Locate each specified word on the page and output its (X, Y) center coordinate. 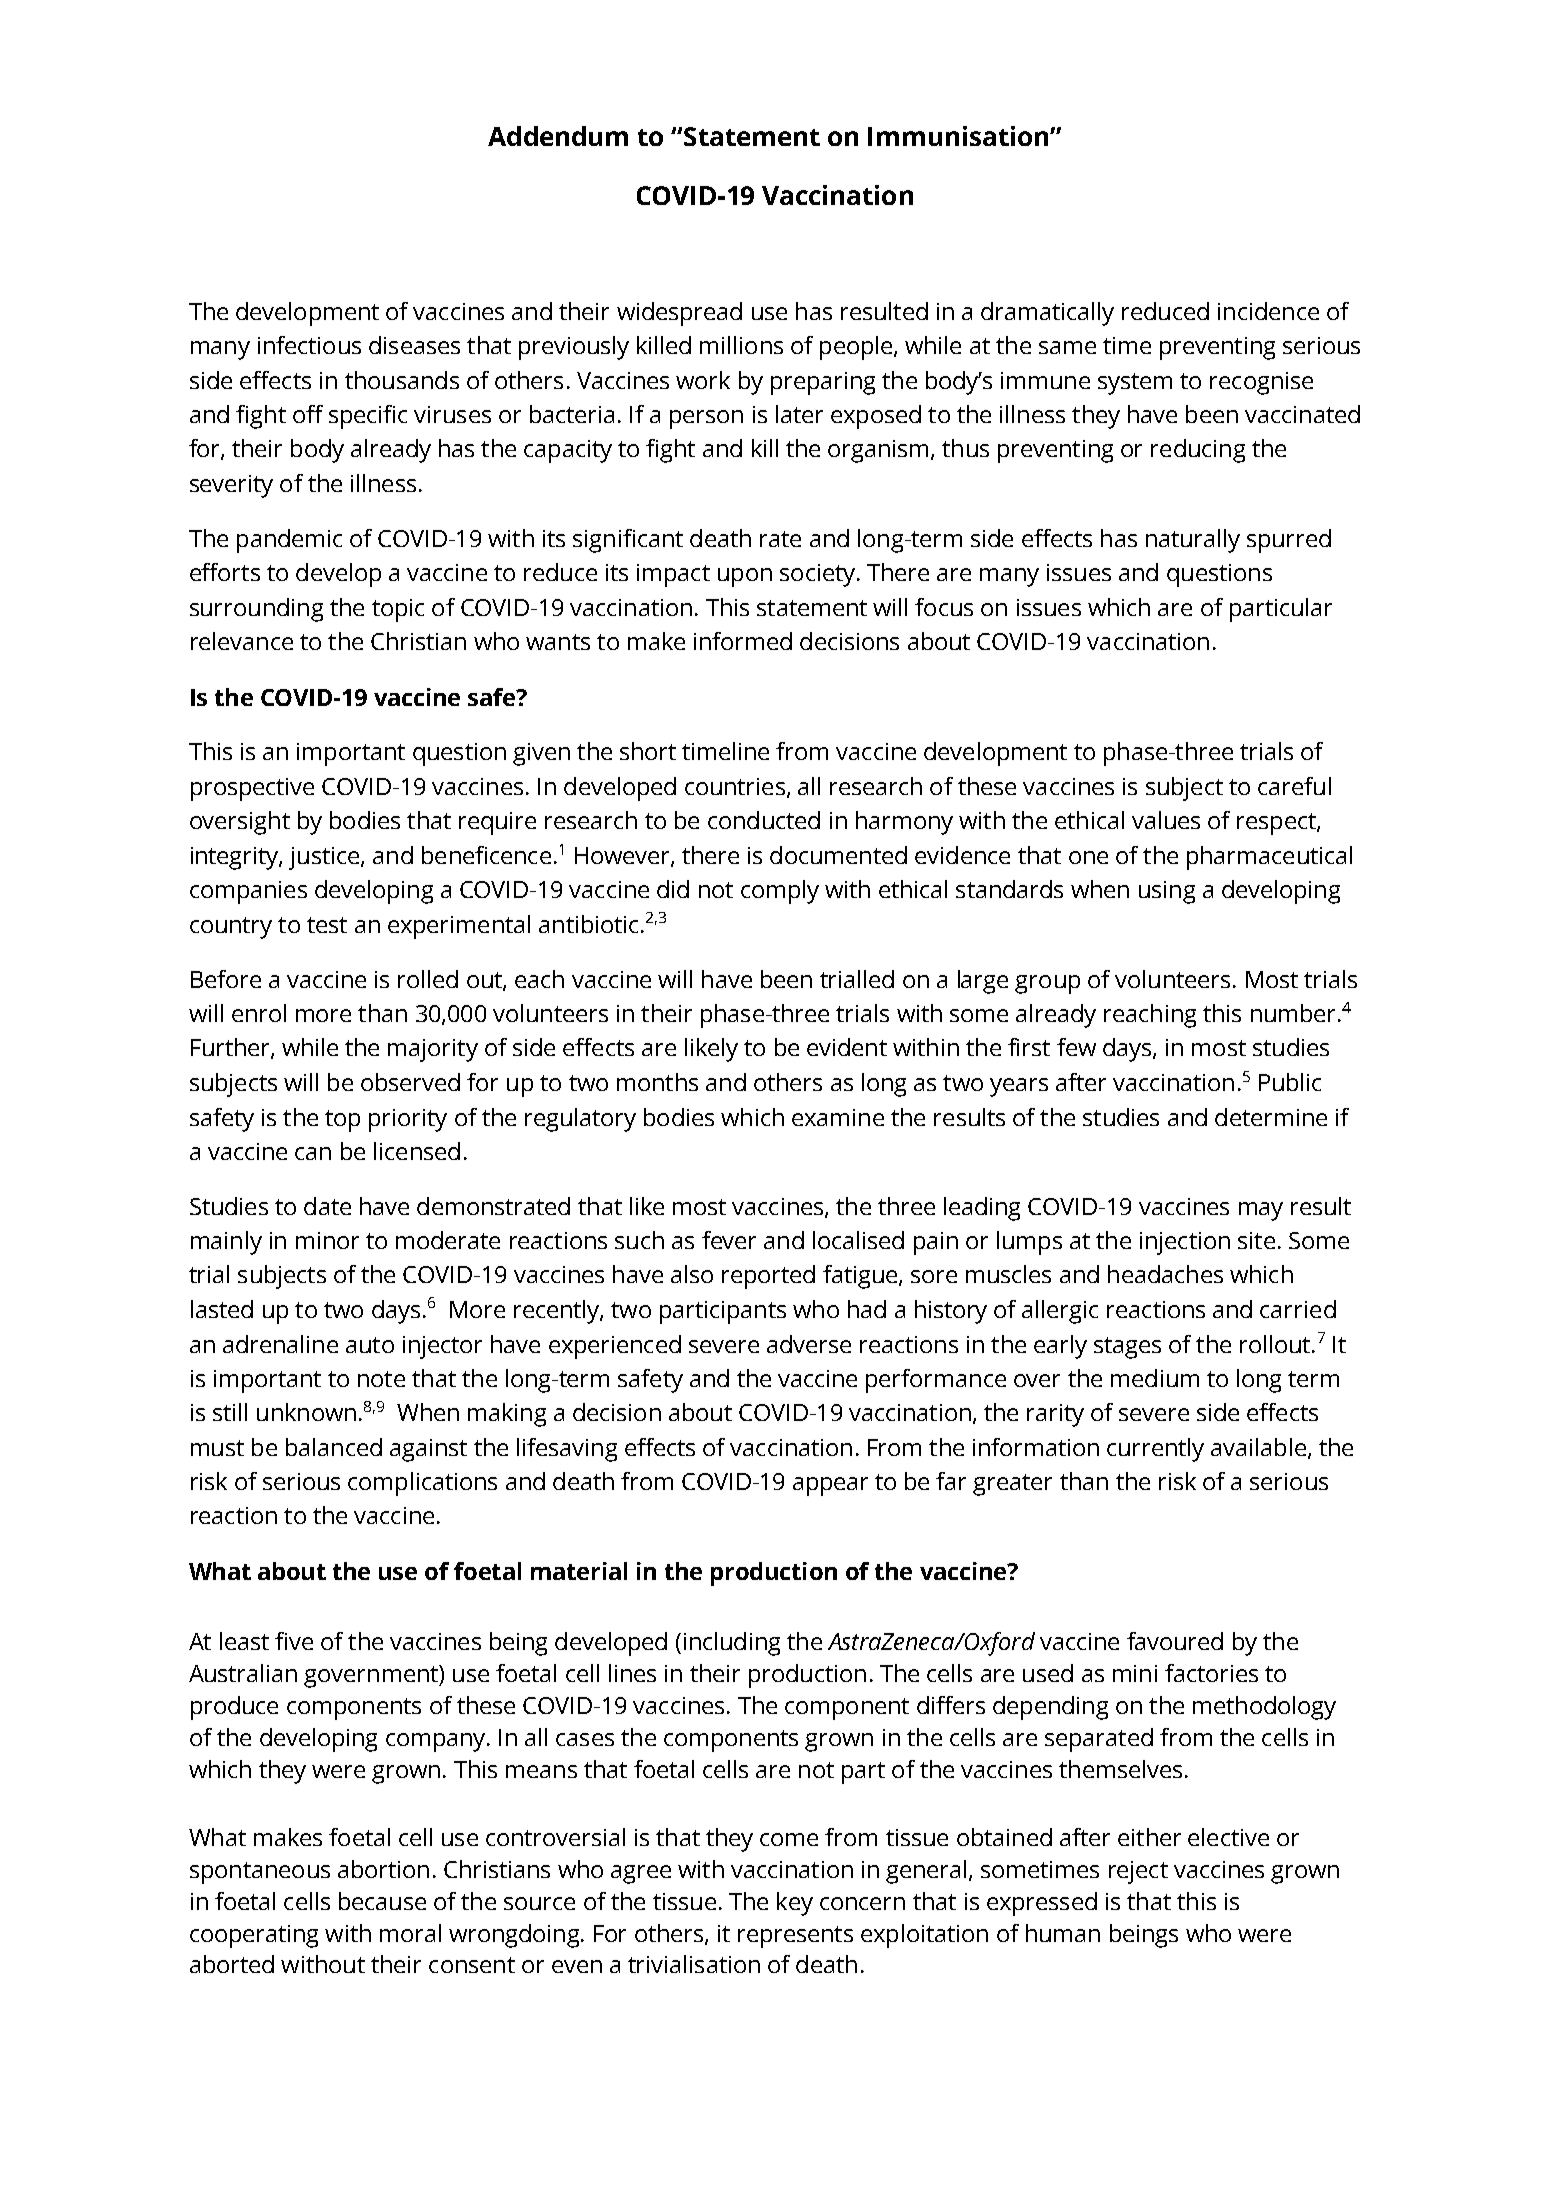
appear (830, 1486)
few (1076, 1047)
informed (743, 641)
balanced (334, 1447)
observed (410, 1082)
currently (1155, 1450)
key (795, 1904)
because (382, 1901)
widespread (679, 314)
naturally (1193, 541)
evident (847, 1047)
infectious (309, 345)
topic (398, 610)
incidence (1268, 311)
